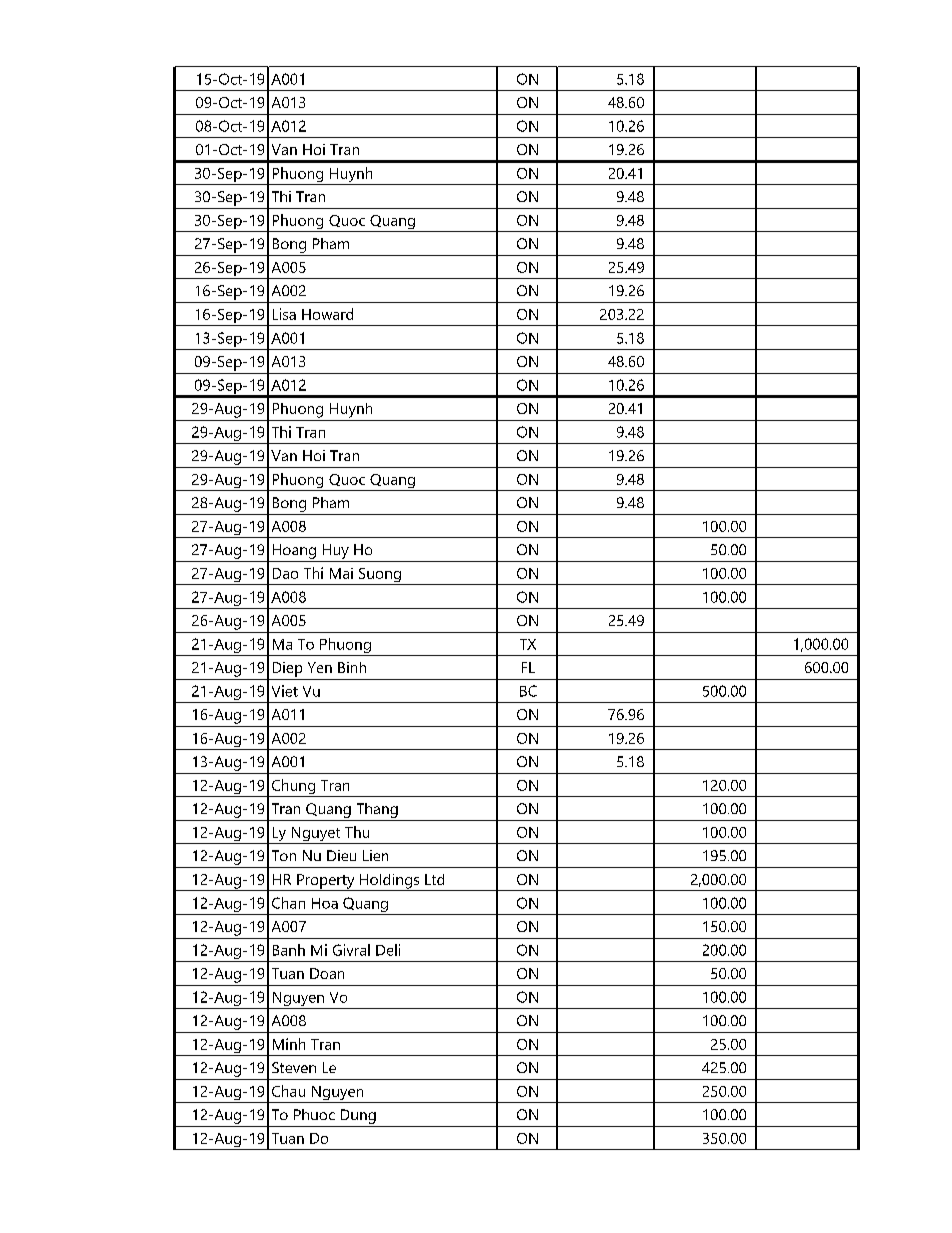  Describe the element at coordinates (287, 669) in the page. I see `Diep` at that location.
